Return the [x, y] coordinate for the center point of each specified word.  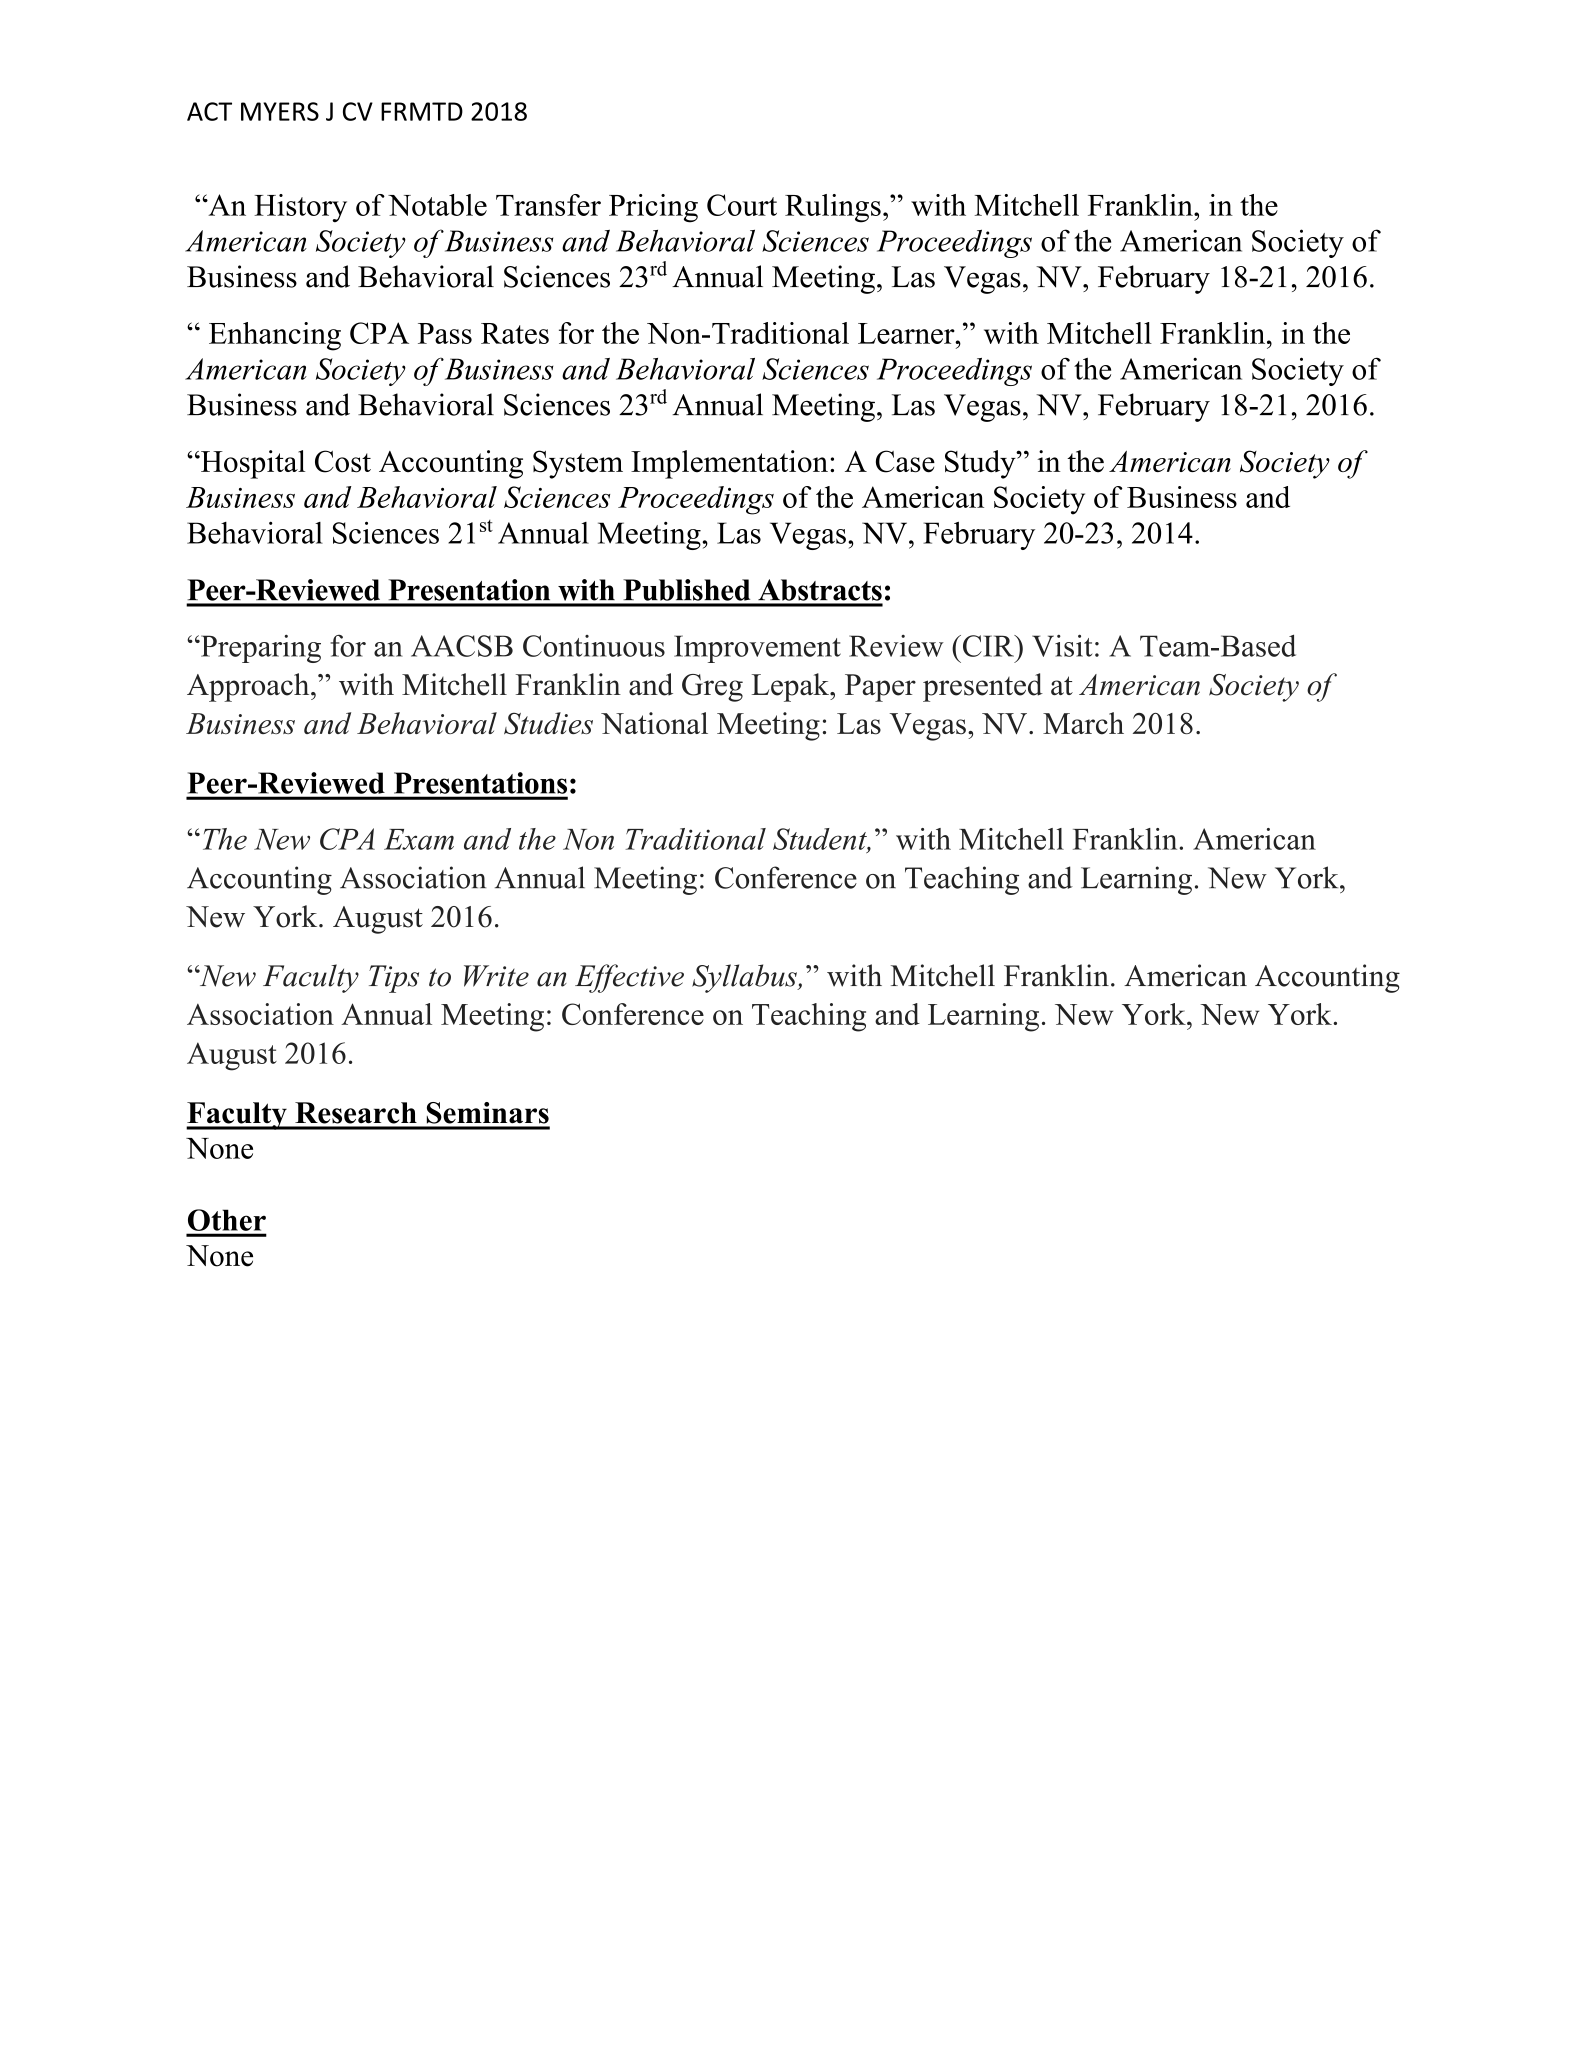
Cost [343, 461]
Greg [712, 688]
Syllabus [745, 978]
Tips [394, 979]
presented [983, 687]
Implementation [729, 464]
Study [981, 464]
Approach [249, 687]
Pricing [653, 208]
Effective [629, 978]
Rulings [833, 208]
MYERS [280, 111]
